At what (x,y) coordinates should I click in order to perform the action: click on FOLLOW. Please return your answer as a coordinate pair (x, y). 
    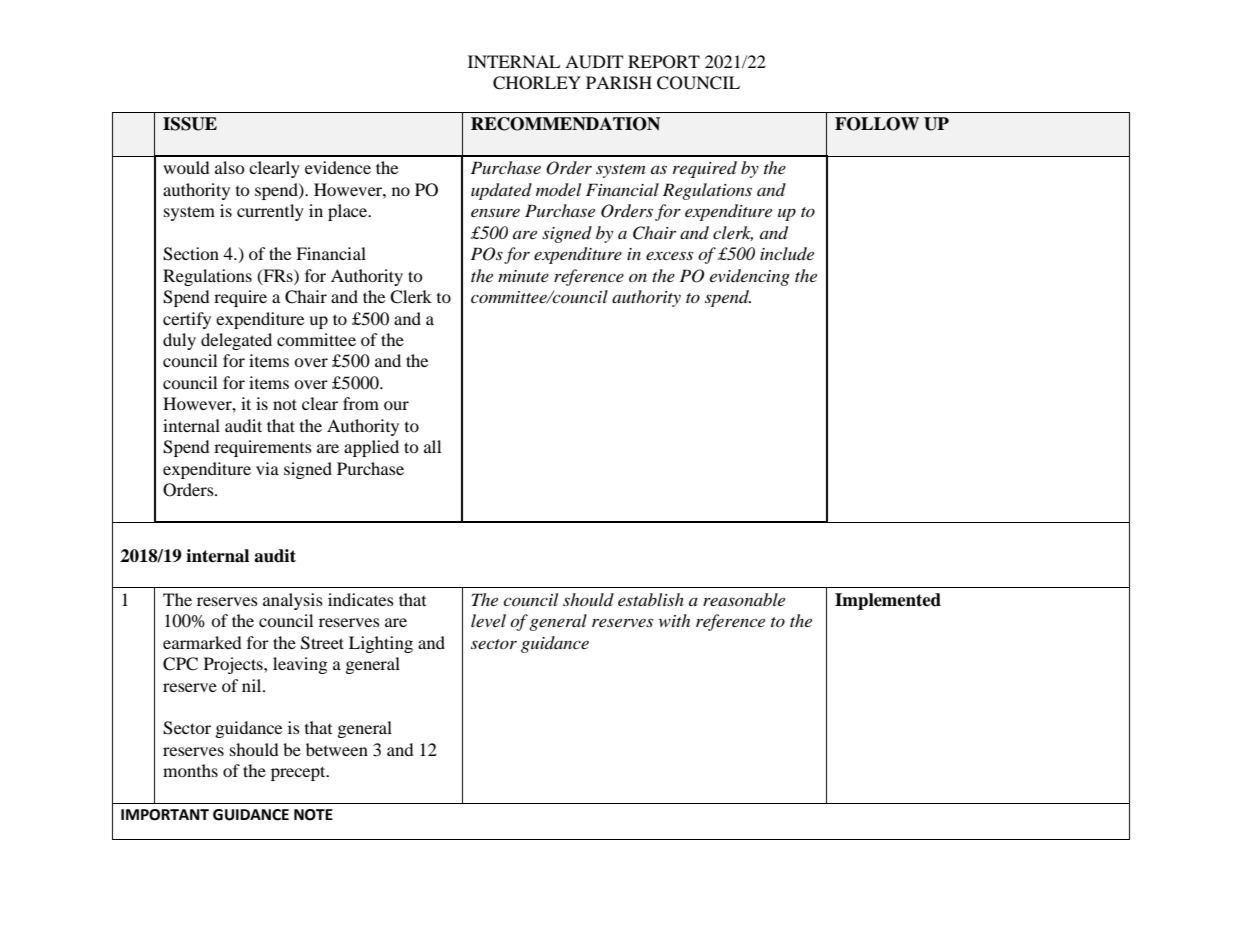
    Looking at the image, I should click on (877, 124).
